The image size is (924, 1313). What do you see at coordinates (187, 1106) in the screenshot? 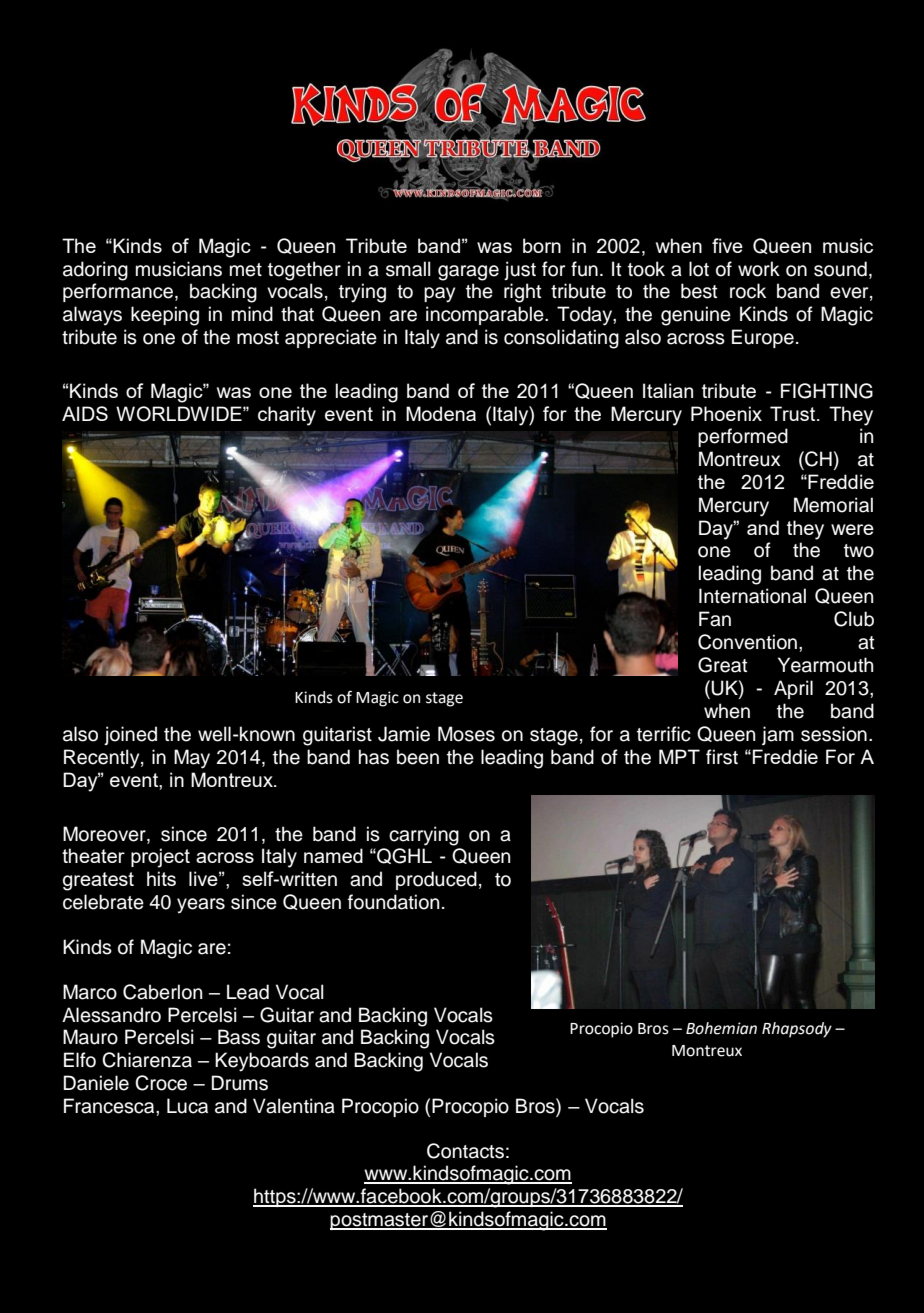
I see `Luca` at bounding box center [187, 1106].
